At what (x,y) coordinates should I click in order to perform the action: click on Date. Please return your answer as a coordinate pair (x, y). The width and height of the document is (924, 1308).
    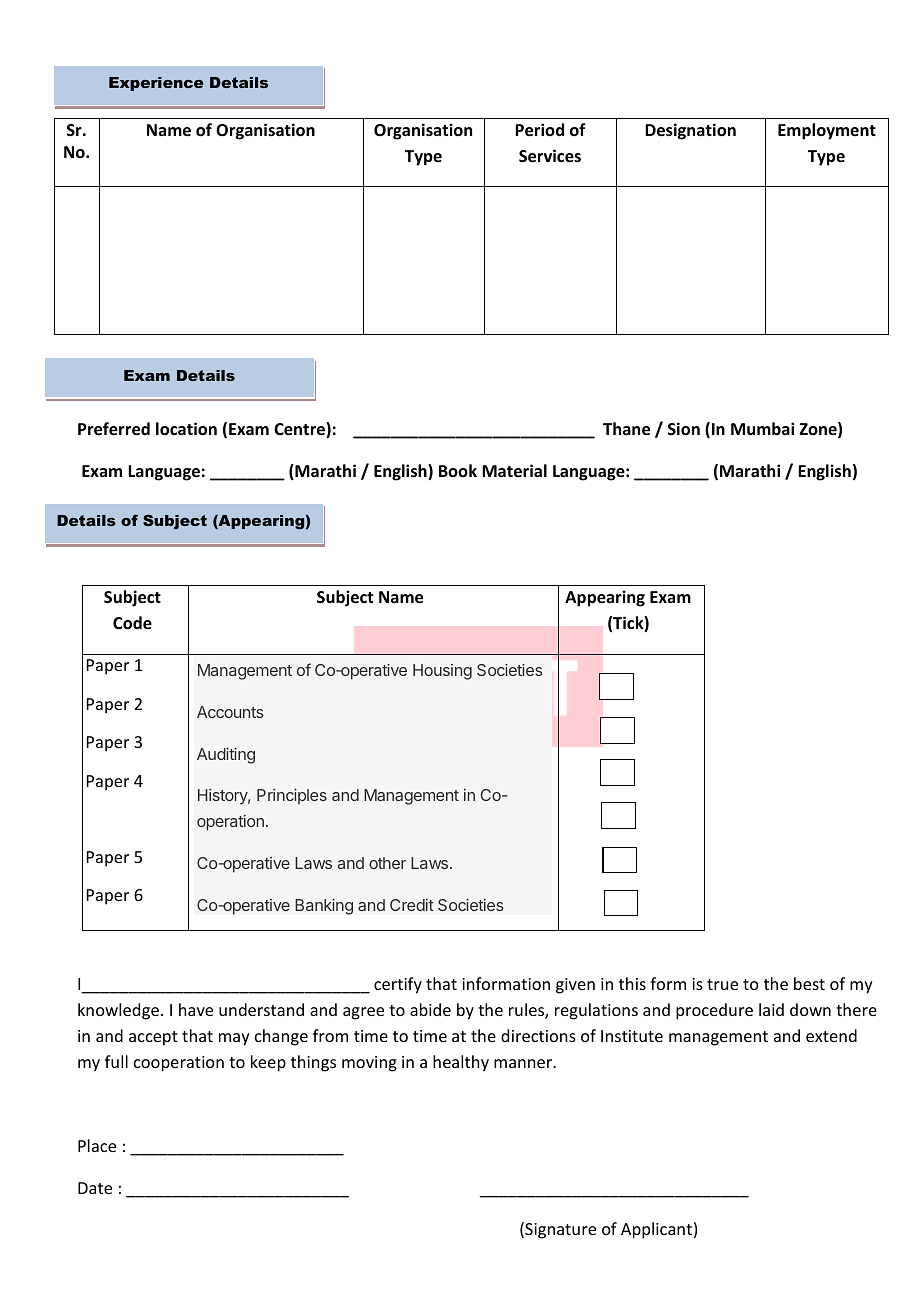
    Looking at the image, I should click on (95, 1188).
